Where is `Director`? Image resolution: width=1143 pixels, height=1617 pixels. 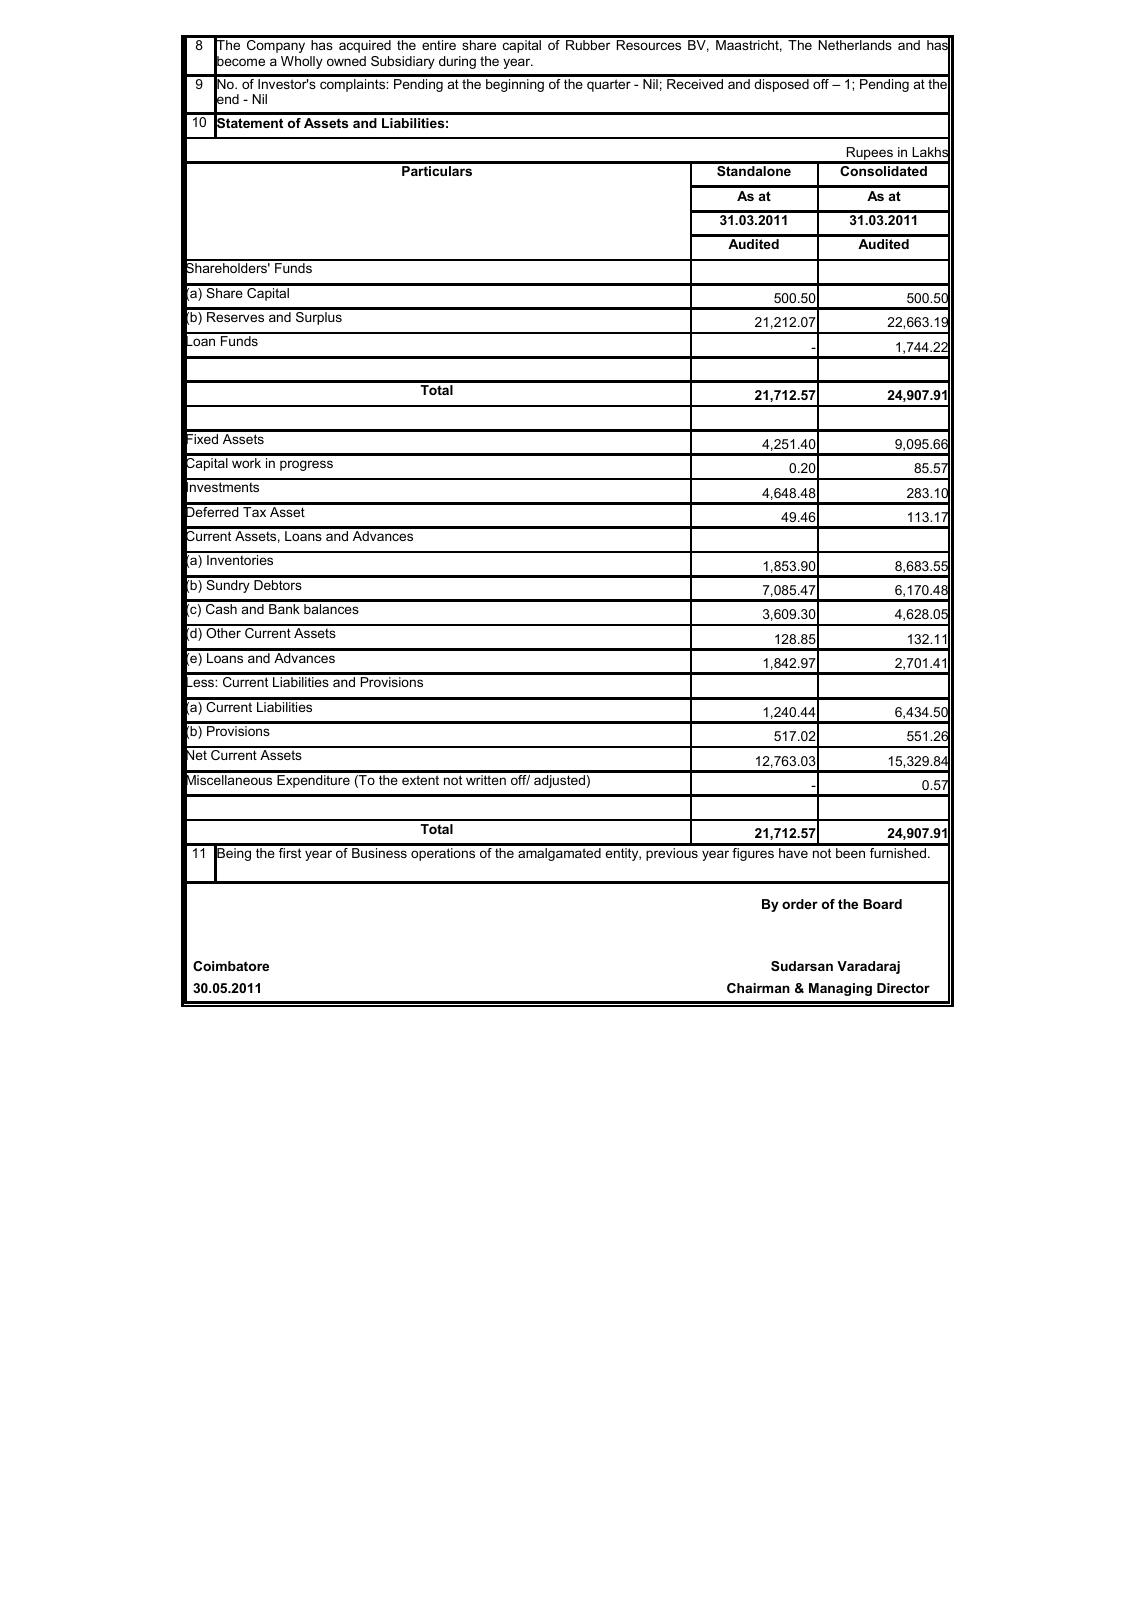 Director is located at coordinates (903, 988).
